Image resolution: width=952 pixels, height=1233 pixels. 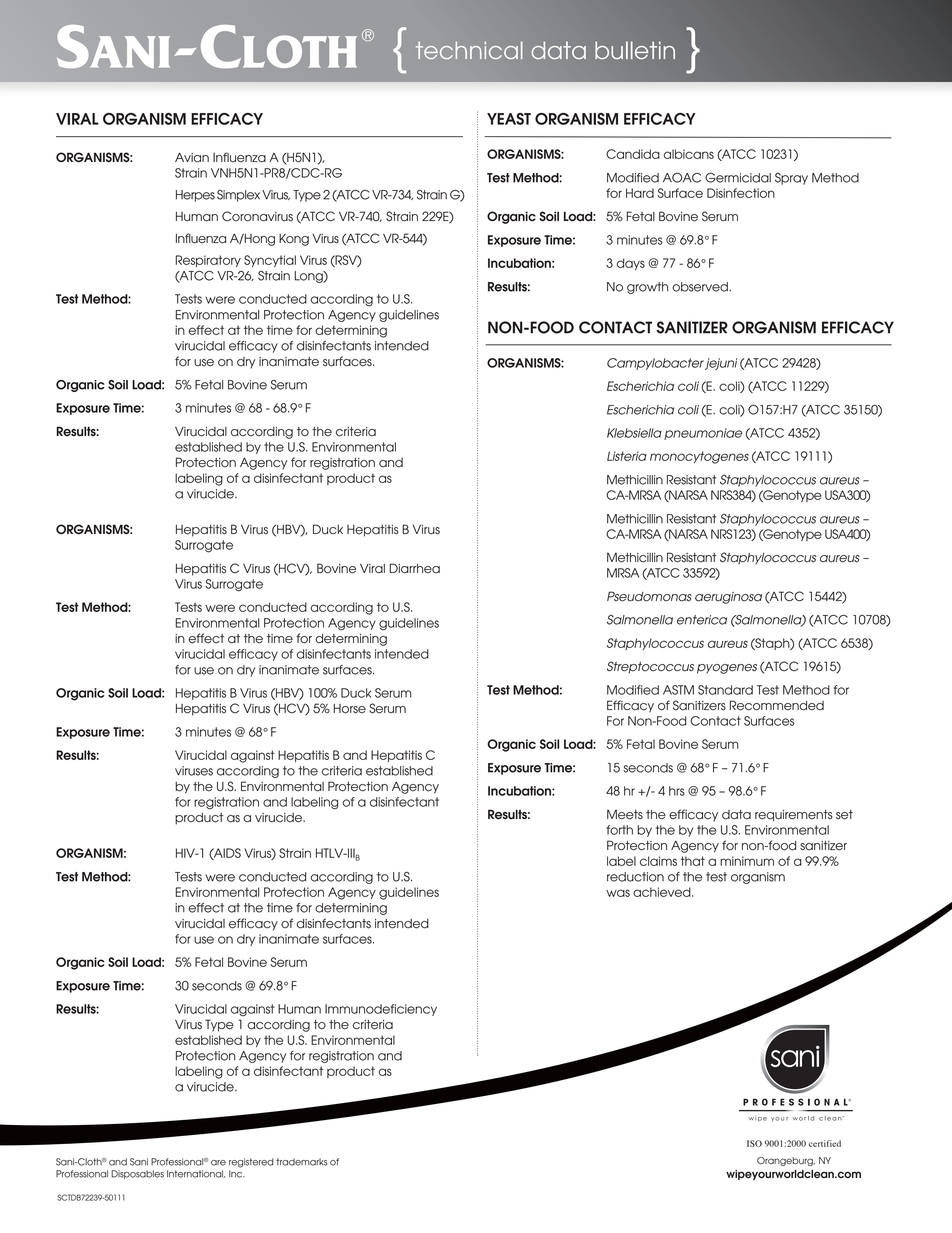 I want to click on Horse, so click(x=349, y=709).
